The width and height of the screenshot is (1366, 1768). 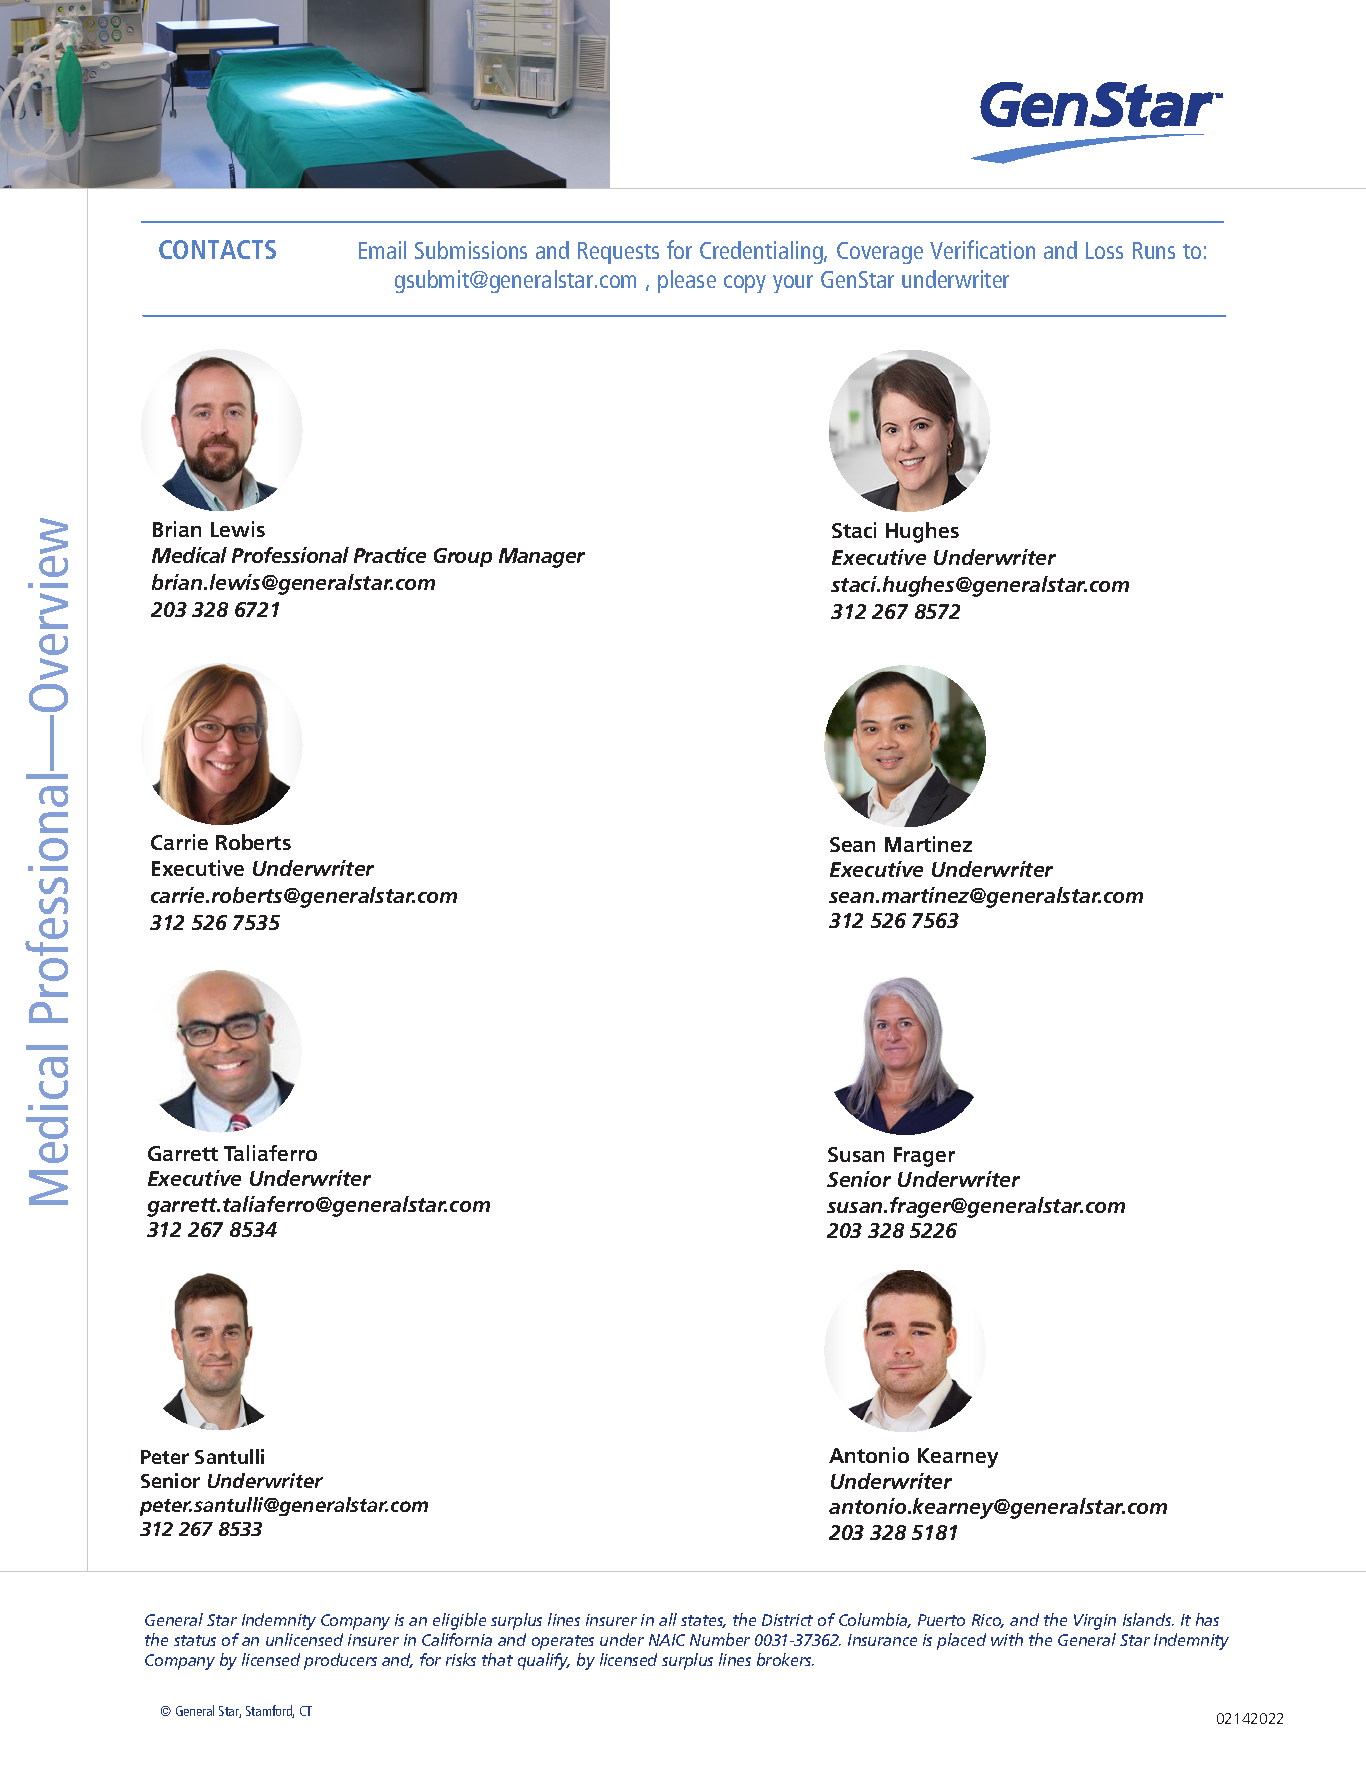 I want to click on Islands, so click(x=1148, y=1619).
